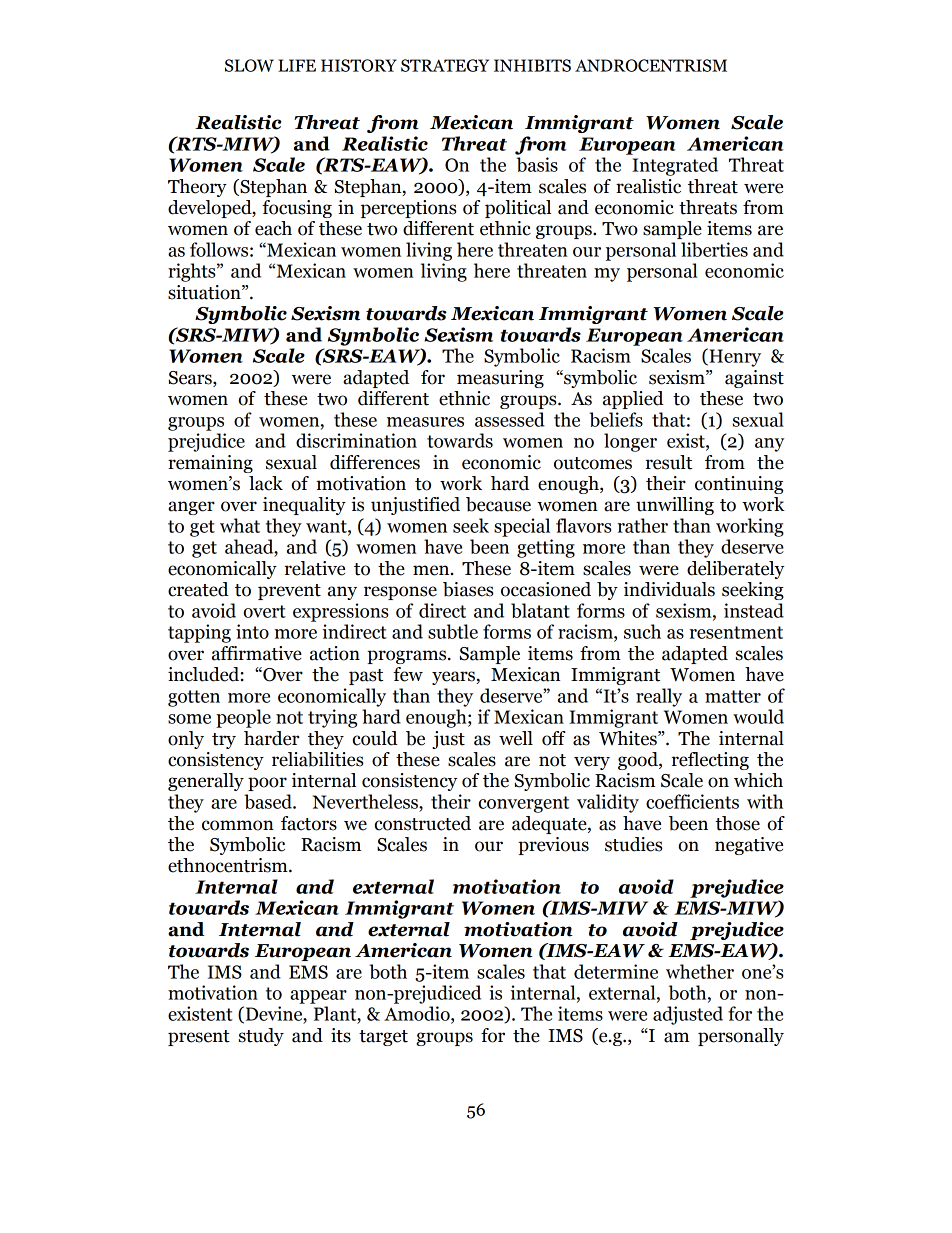 Image resolution: width=952 pixels, height=1233 pixels. What do you see at coordinates (468, 589) in the image?
I see `biases` at bounding box center [468, 589].
